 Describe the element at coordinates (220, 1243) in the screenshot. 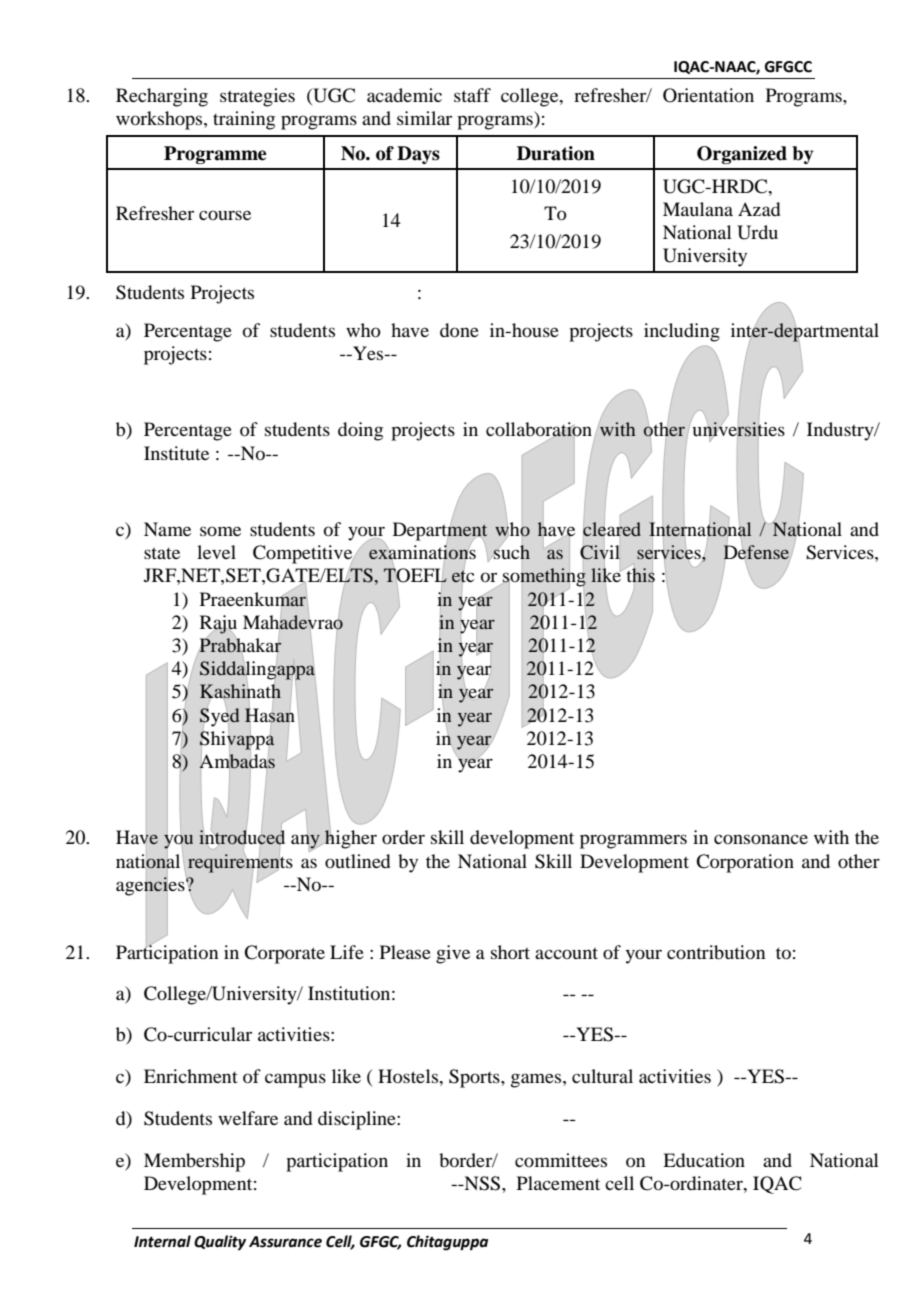

I see `Quality` at that location.
